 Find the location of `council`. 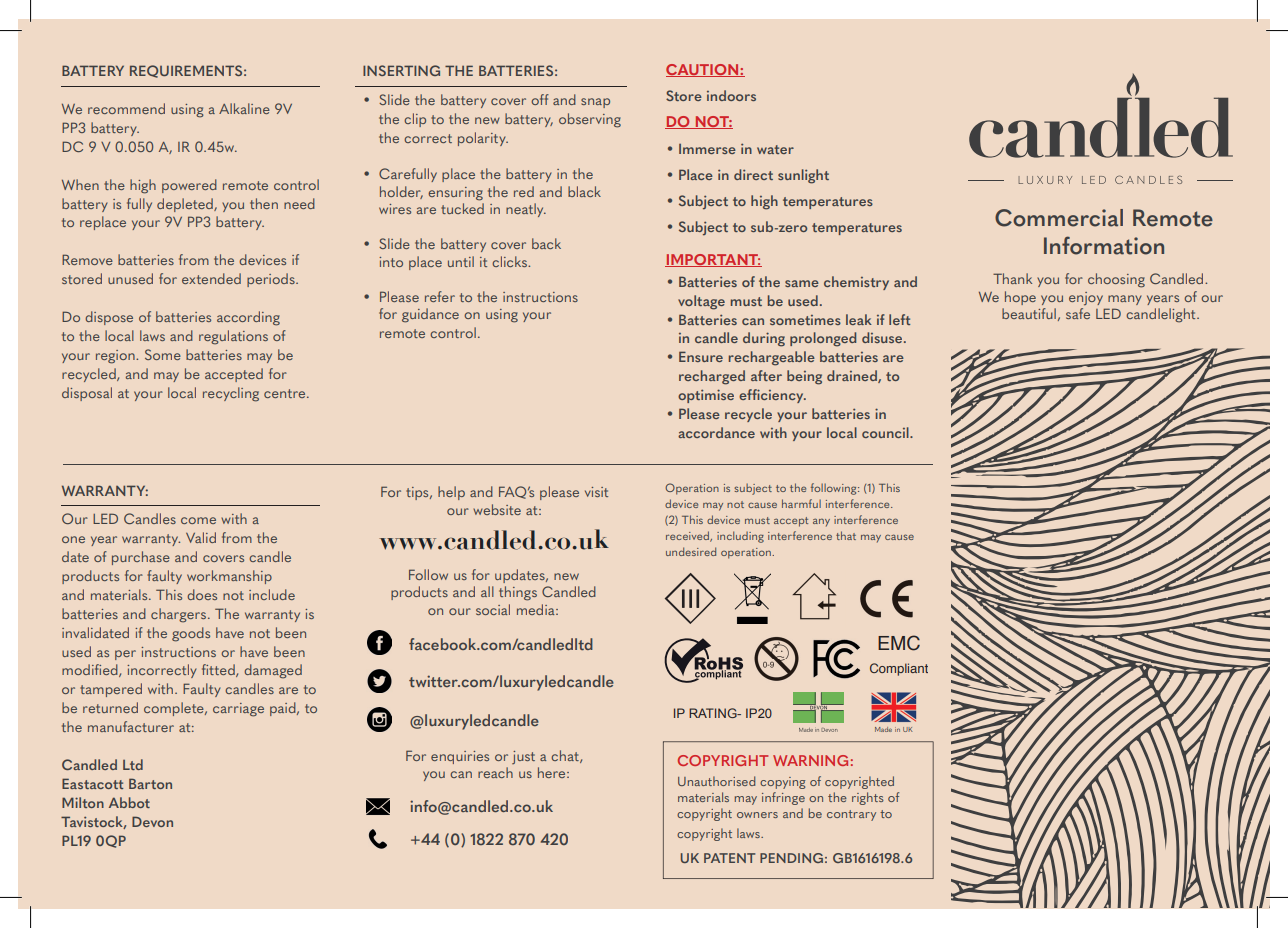

council is located at coordinates (886, 432).
